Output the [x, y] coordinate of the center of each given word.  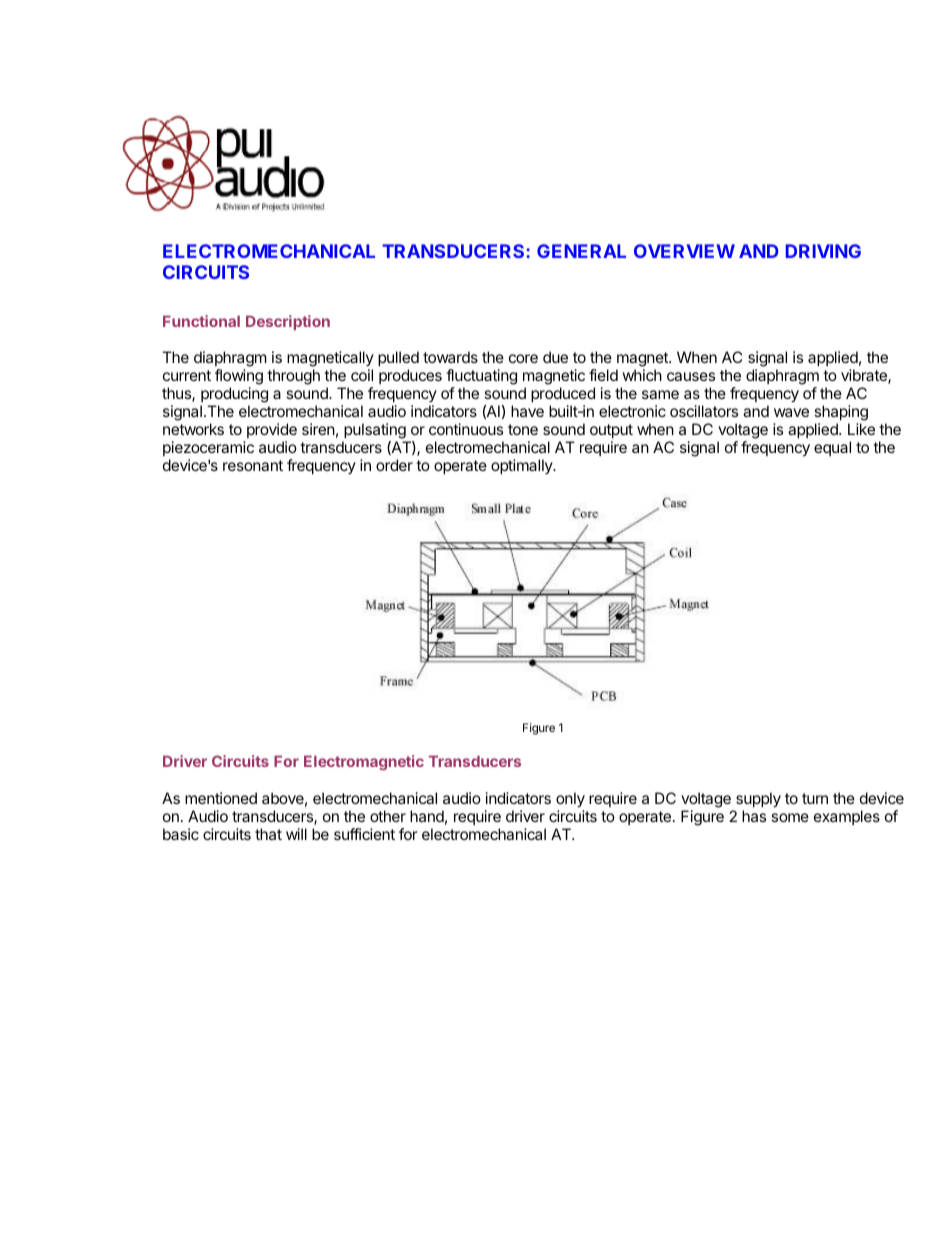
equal [832, 448]
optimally [523, 466]
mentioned [221, 798]
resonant [253, 465]
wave [791, 412]
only [570, 800]
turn [815, 798]
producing [234, 396]
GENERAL [581, 251]
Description [288, 322]
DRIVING [823, 251]
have [527, 411]
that [268, 834]
